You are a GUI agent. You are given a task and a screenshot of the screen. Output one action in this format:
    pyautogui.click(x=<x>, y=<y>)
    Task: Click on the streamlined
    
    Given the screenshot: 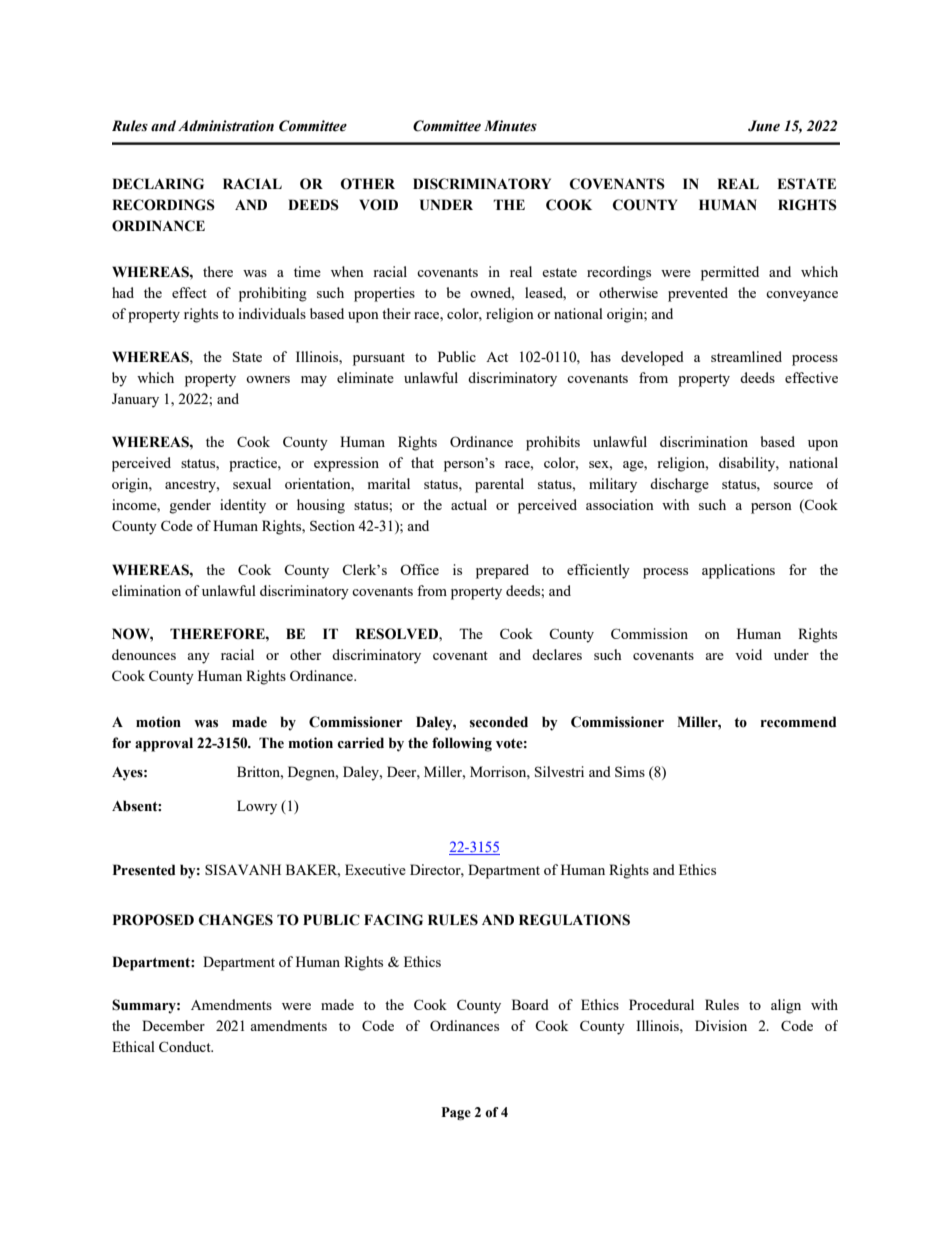 What is the action you would take?
    pyautogui.click(x=746, y=356)
